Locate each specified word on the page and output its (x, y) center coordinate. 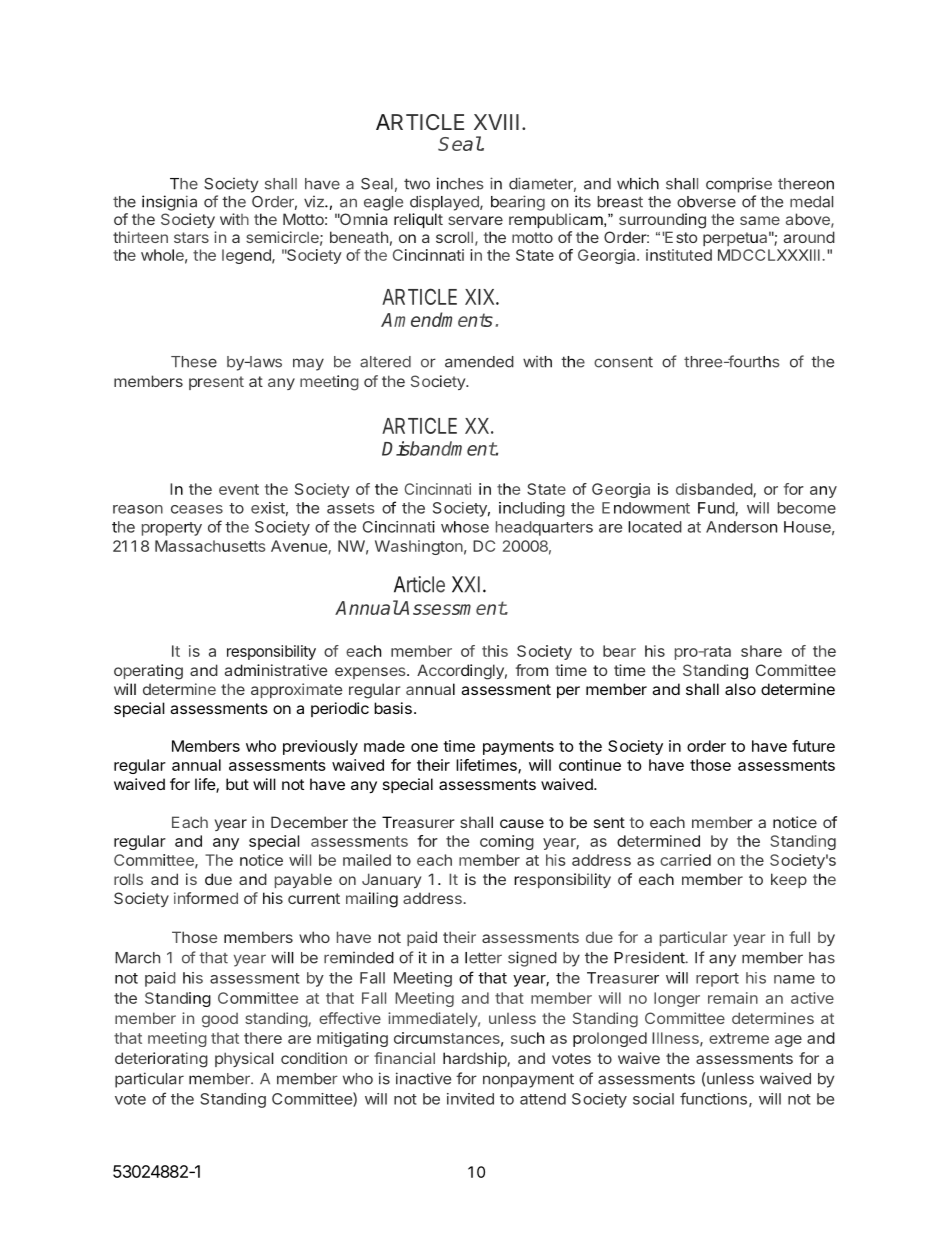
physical (244, 1059)
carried (685, 860)
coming (507, 842)
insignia (169, 203)
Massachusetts (210, 546)
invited (470, 1099)
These (194, 362)
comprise (739, 185)
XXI (466, 584)
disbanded (715, 490)
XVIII (496, 122)
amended (479, 362)
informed (206, 898)
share (761, 651)
